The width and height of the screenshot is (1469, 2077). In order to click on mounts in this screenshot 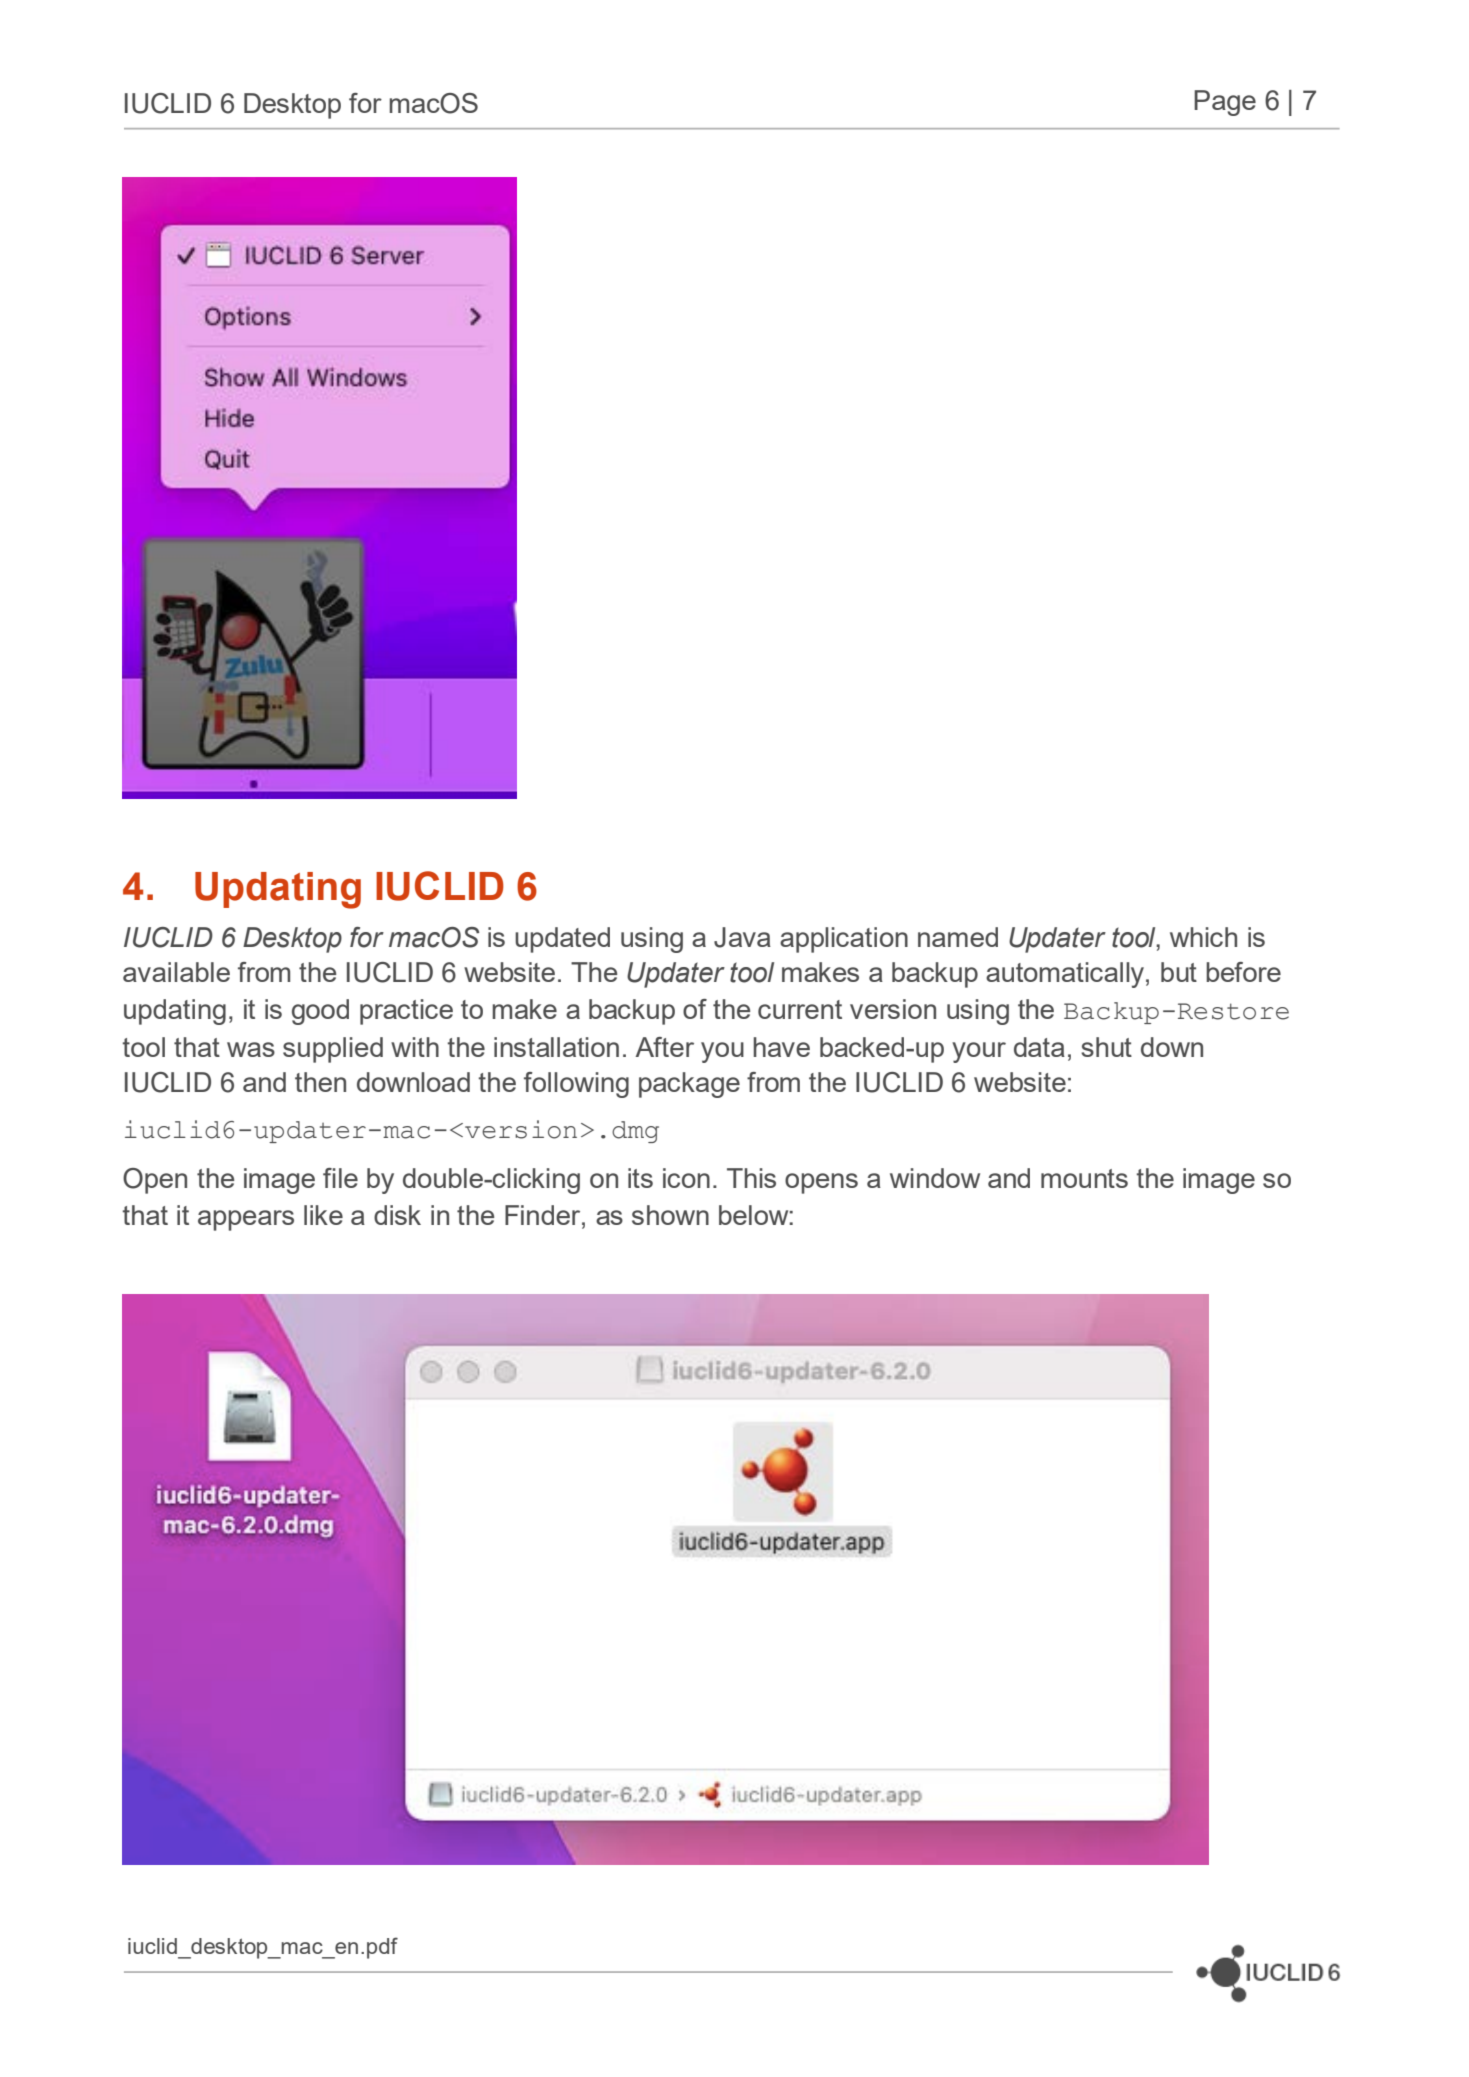, I will do `click(1084, 1178)`.
